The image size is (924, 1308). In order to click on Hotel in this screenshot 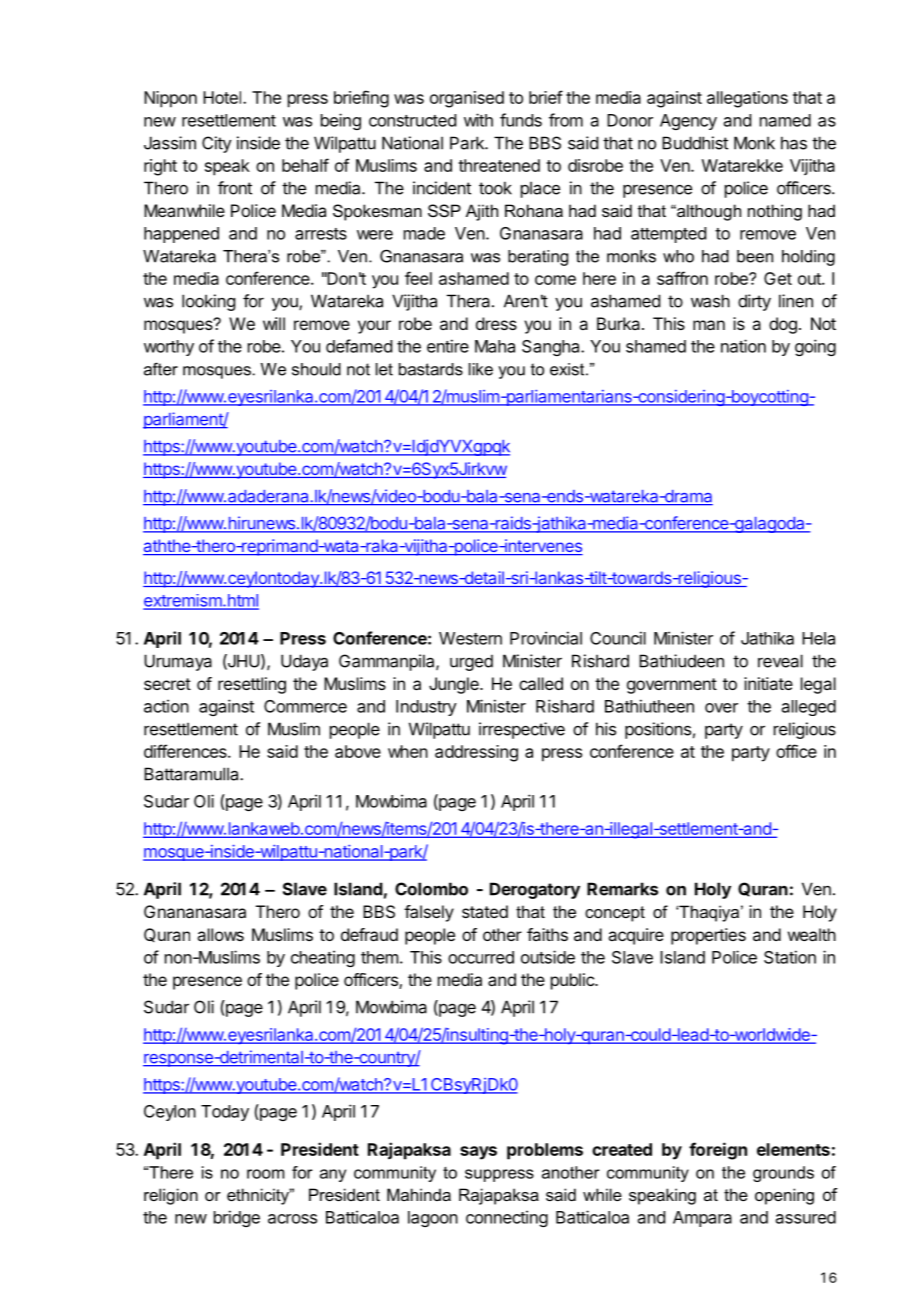, I will do `click(223, 97)`.
